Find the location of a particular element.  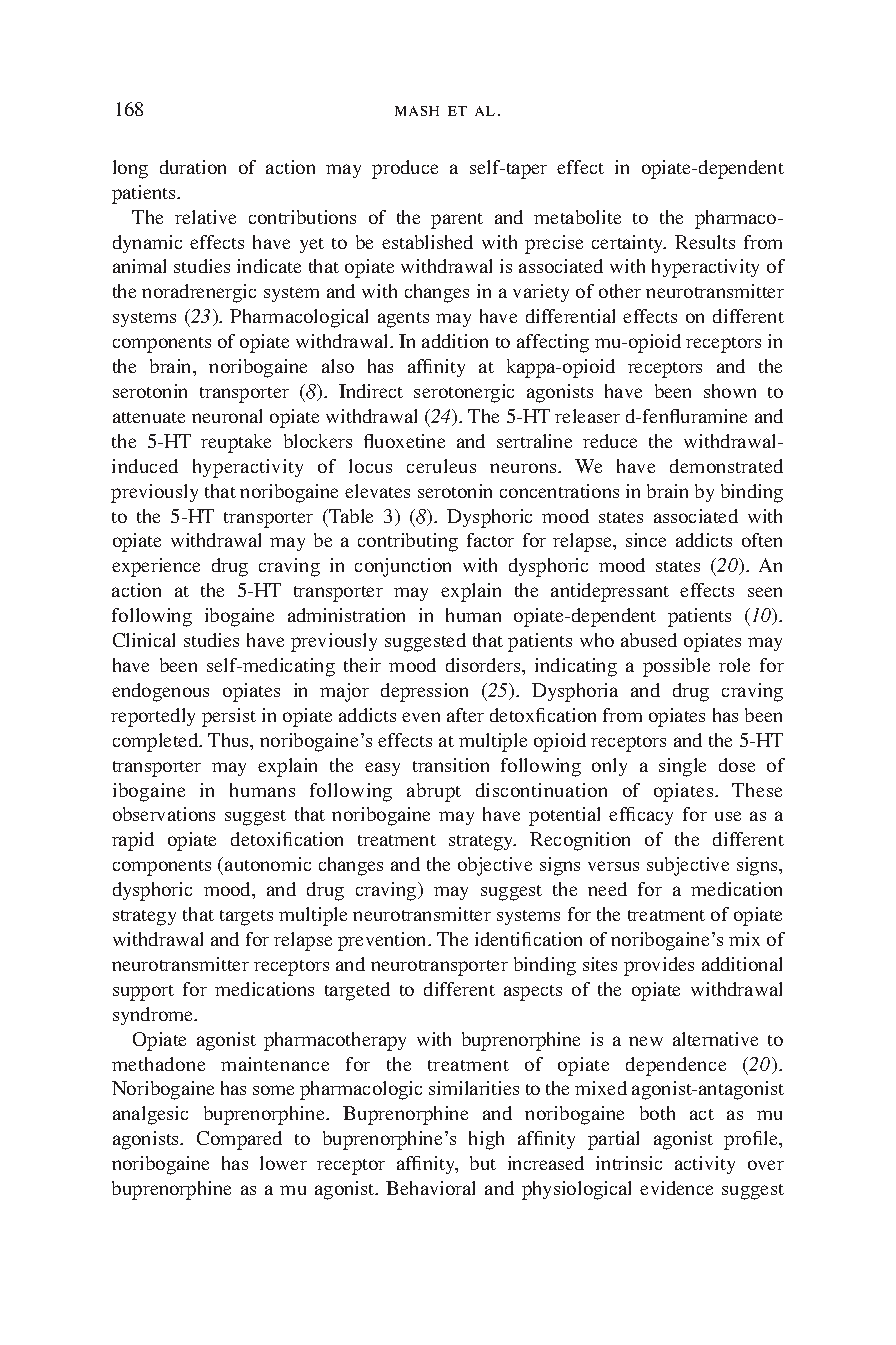

duration is located at coordinates (193, 167).
